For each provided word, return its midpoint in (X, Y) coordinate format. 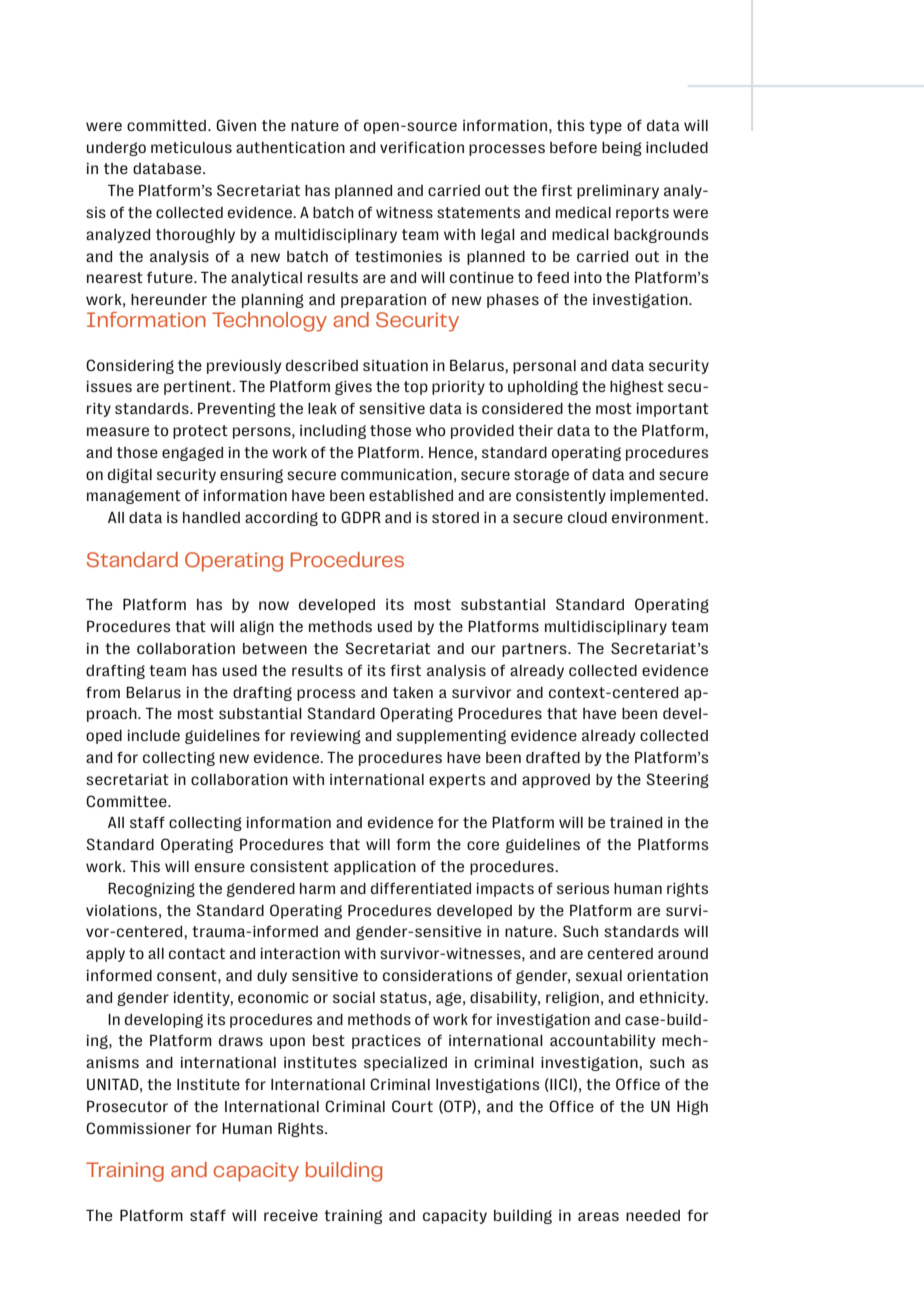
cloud (587, 517)
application (375, 868)
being (622, 149)
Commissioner (138, 1128)
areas (598, 1216)
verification (422, 147)
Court (412, 1106)
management (134, 497)
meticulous (191, 147)
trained (636, 822)
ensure (220, 867)
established (411, 495)
